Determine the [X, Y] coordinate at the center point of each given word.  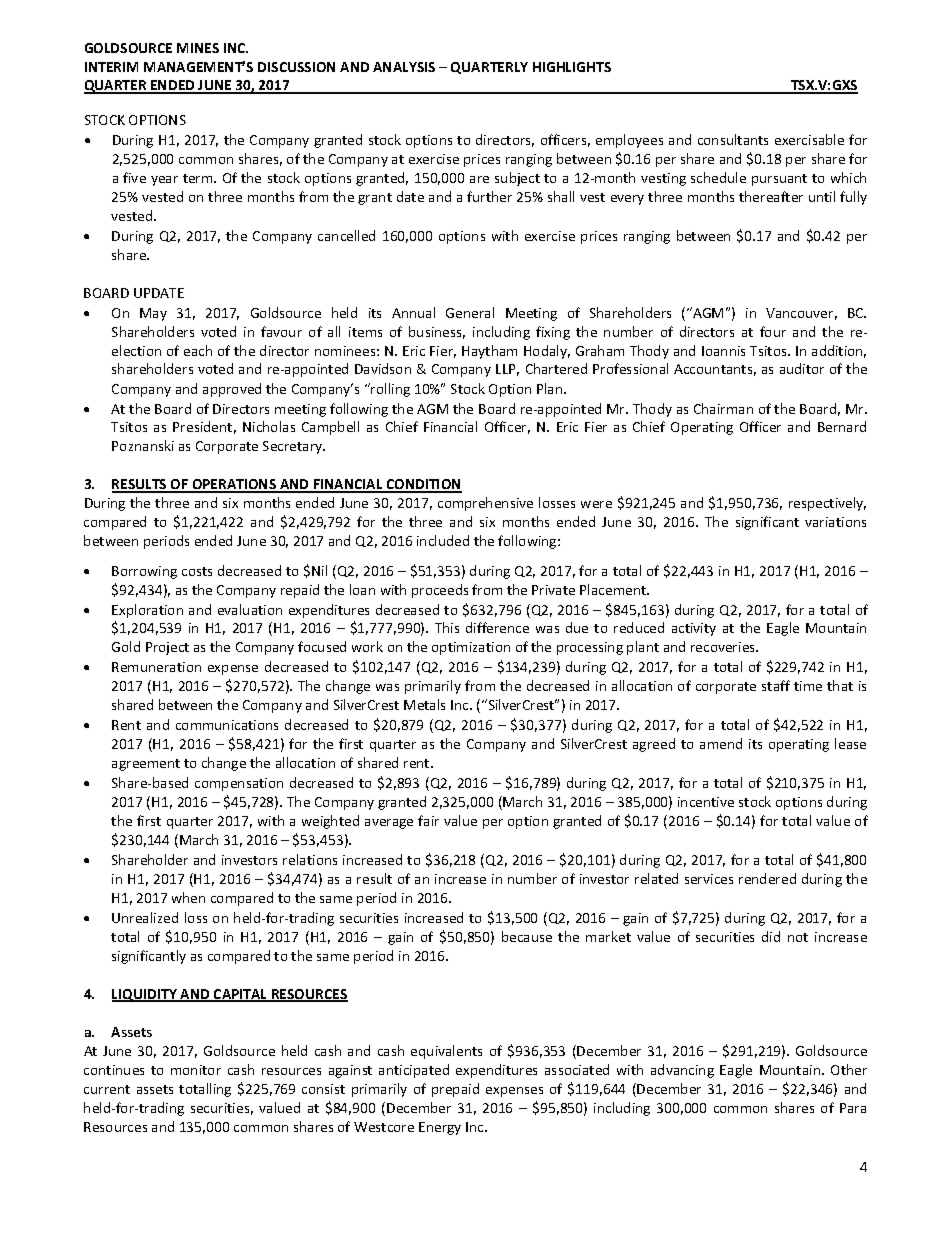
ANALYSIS [404, 67]
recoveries [724, 647]
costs [197, 571]
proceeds [440, 591]
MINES [198, 48]
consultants [733, 139]
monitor [196, 1070]
